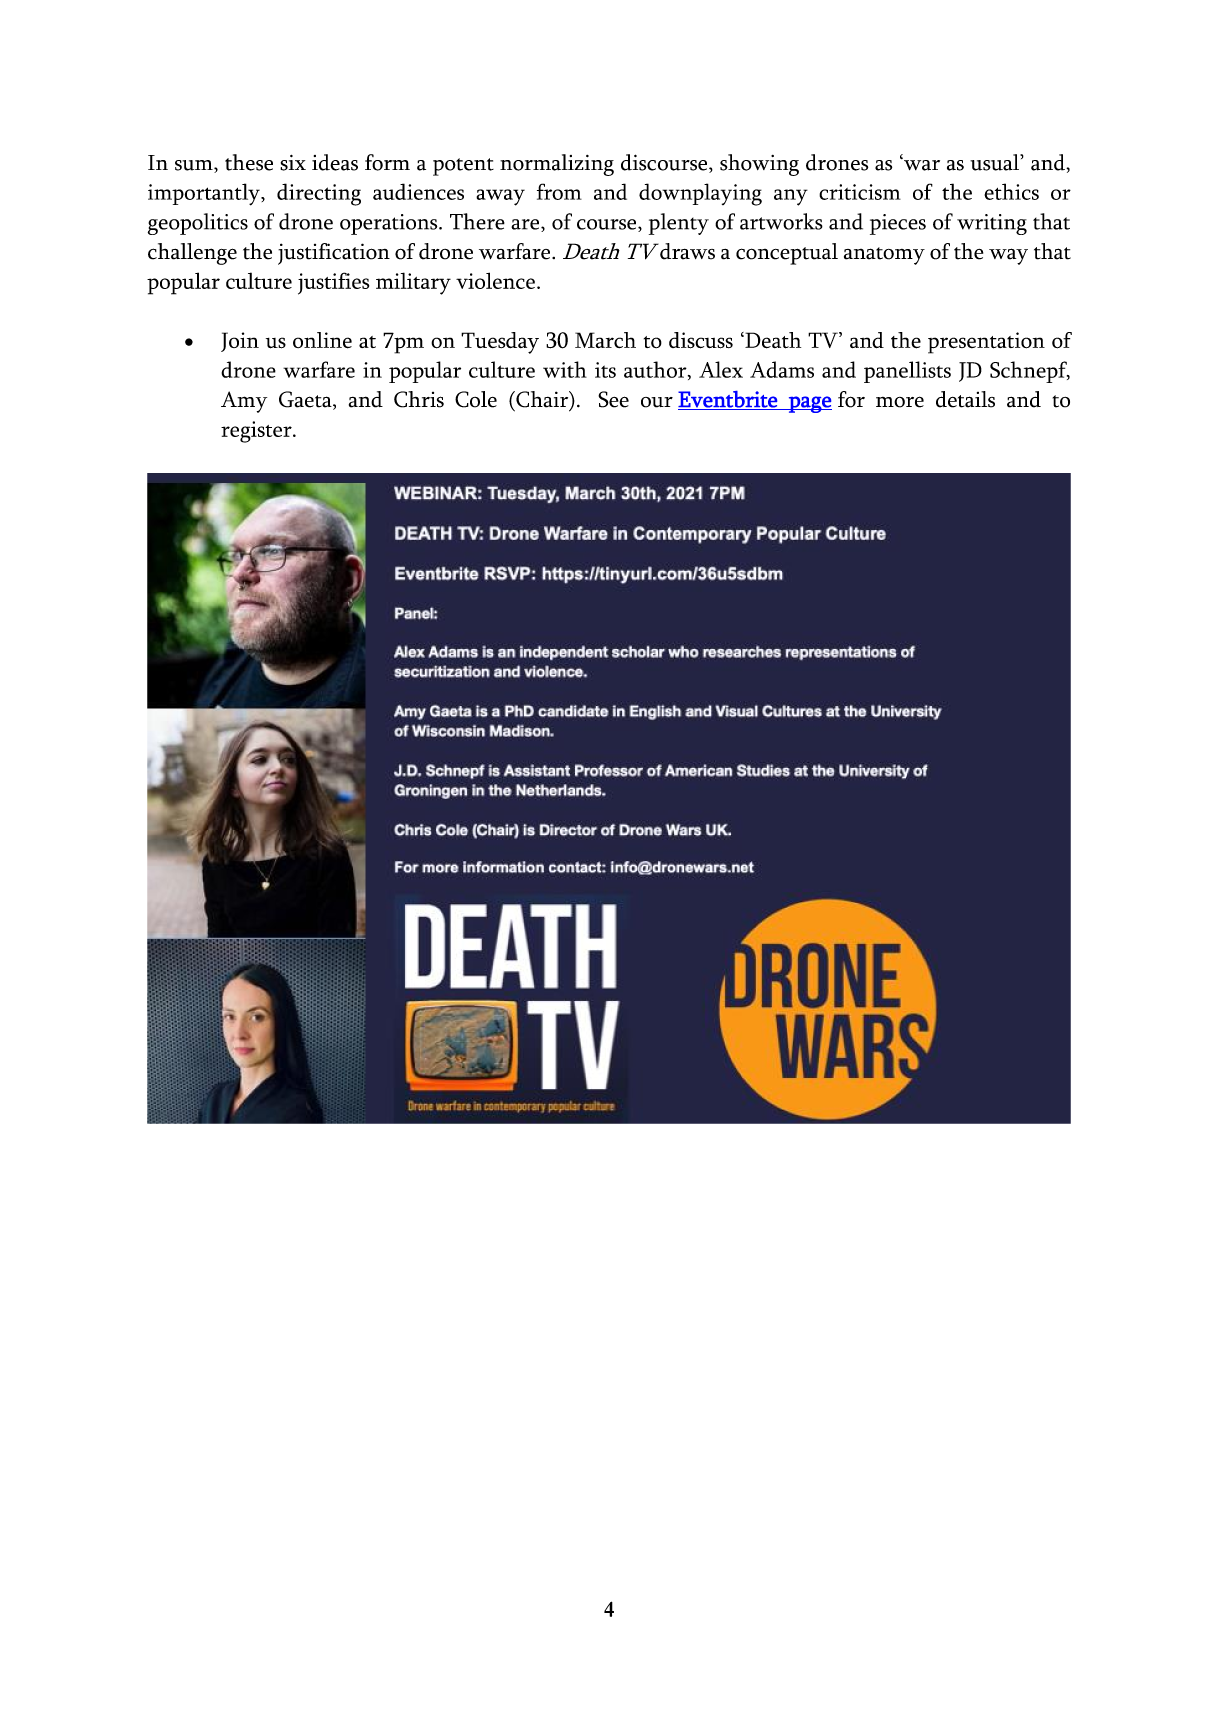 The image size is (1218, 1722). What do you see at coordinates (996, 162) in the screenshot?
I see `usual` at bounding box center [996, 162].
